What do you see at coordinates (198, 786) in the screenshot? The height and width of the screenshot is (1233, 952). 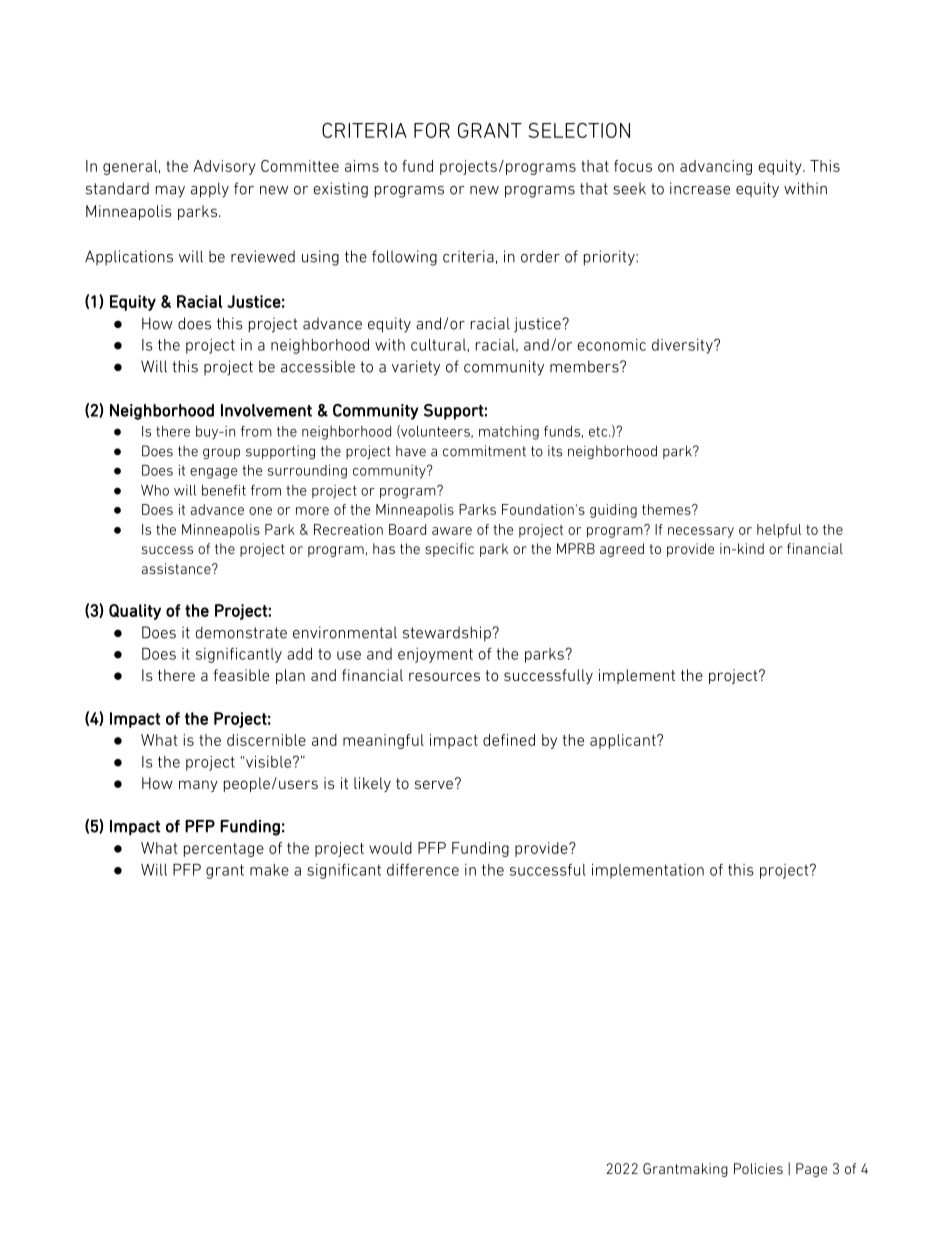 I see `many` at bounding box center [198, 786].
